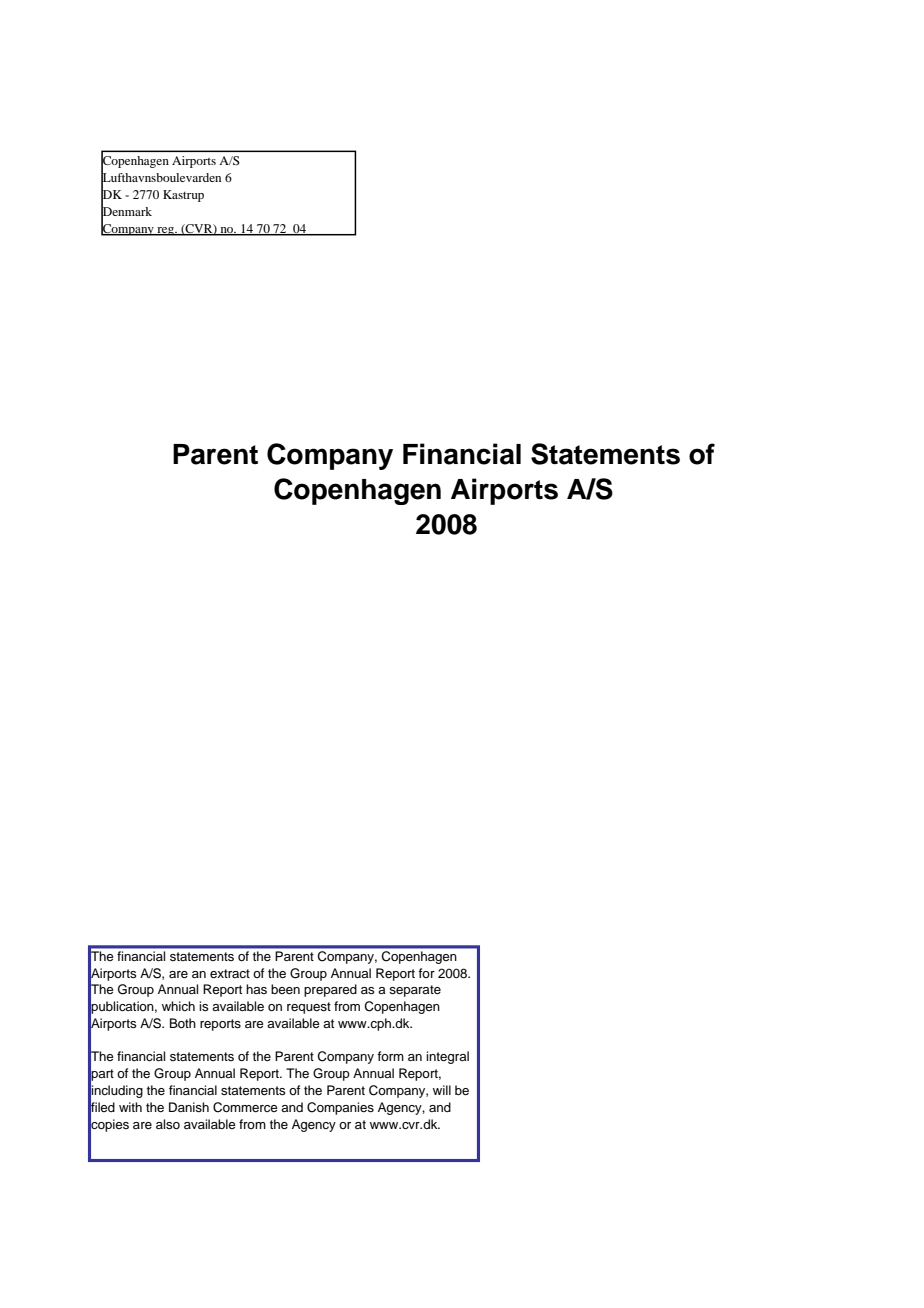 The image size is (924, 1308). Describe the element at coordinates (415, 991) in the image. I see `separate` at that location.
